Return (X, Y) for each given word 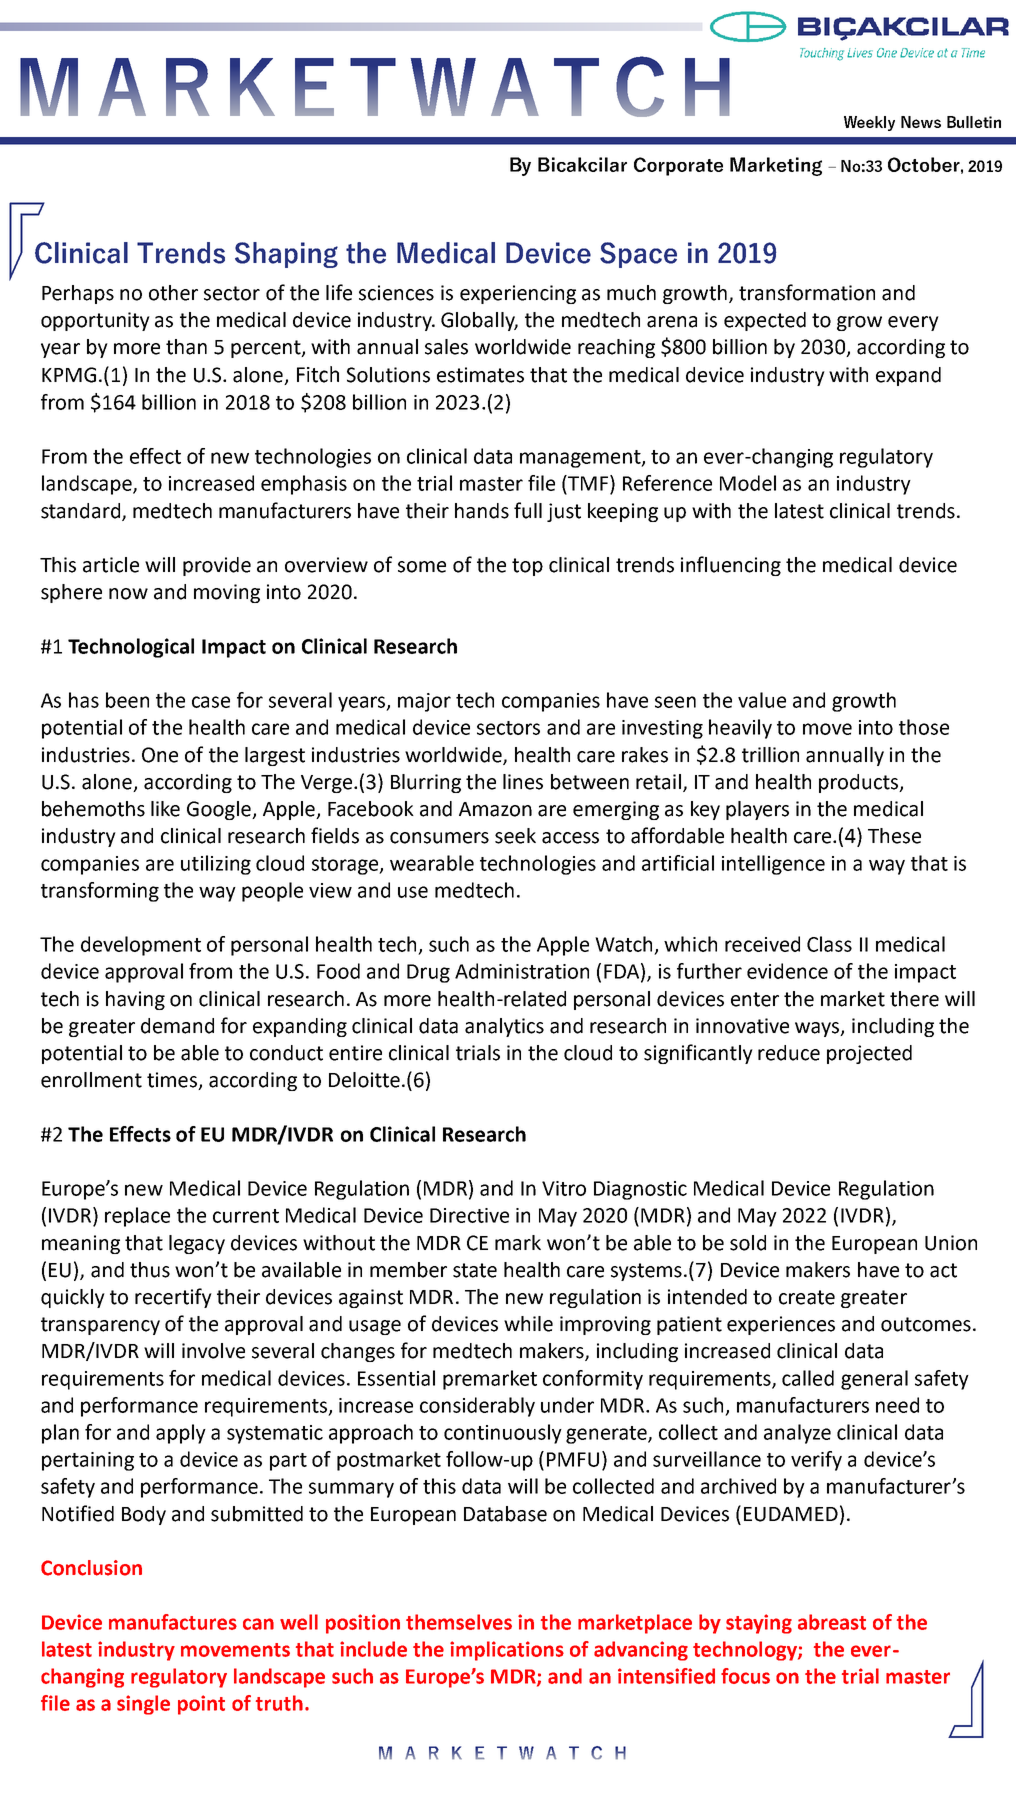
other (173, 293)
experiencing (518, 294)
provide (217, 566)
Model (748, 483)
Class (829, 944)
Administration (522, 971)
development (141, 946)
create (807, 1297)
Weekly (869, 123)
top (527, 567)
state (475, 1270)
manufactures (173, 1622)
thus (150, 1270)
